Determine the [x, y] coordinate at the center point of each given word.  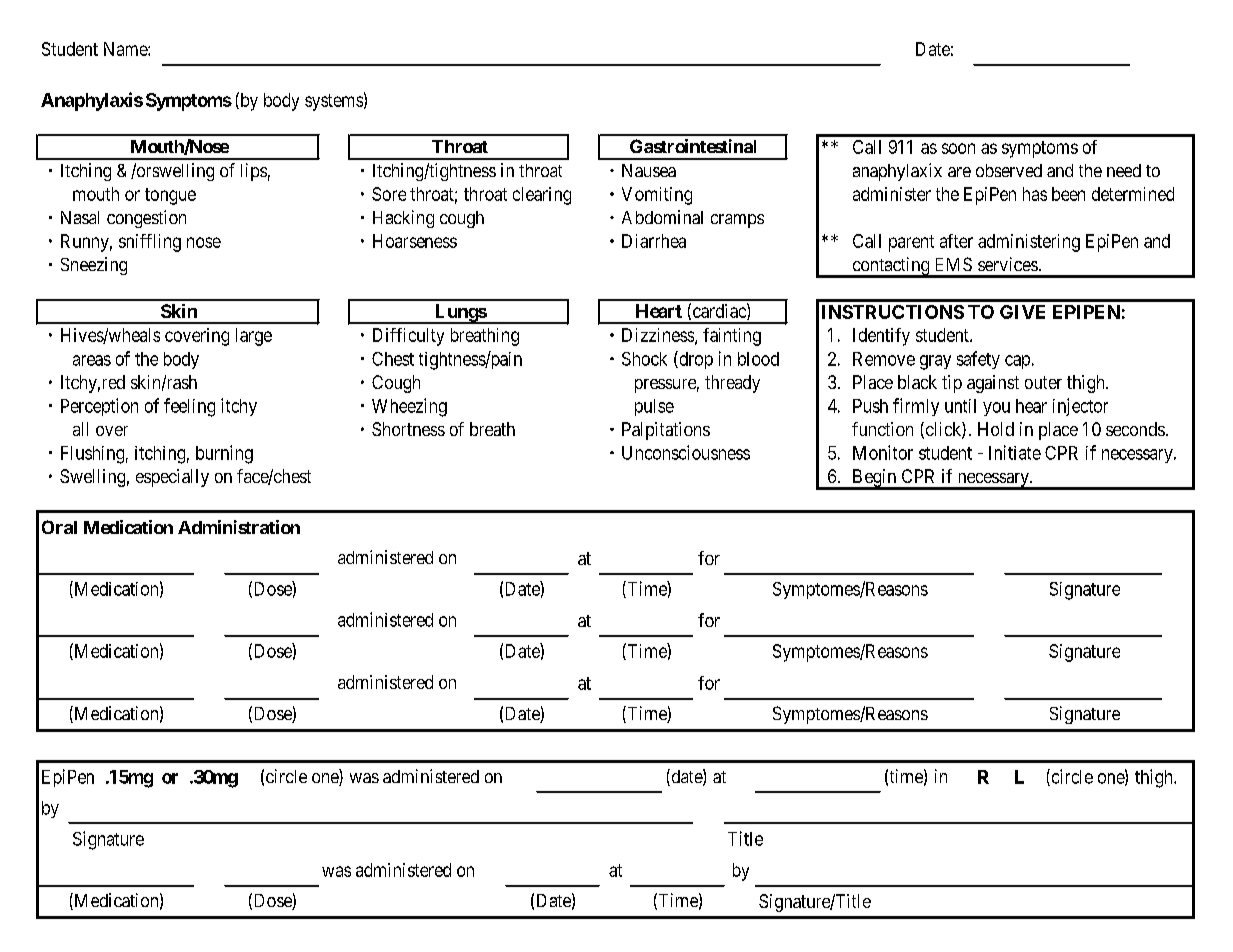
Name [126, 49]
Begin [874, 479]
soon [958, 148]
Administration [239, 527]
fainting [732, 337]
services [1008, 264]
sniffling [150, 243]
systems [334, 102]
